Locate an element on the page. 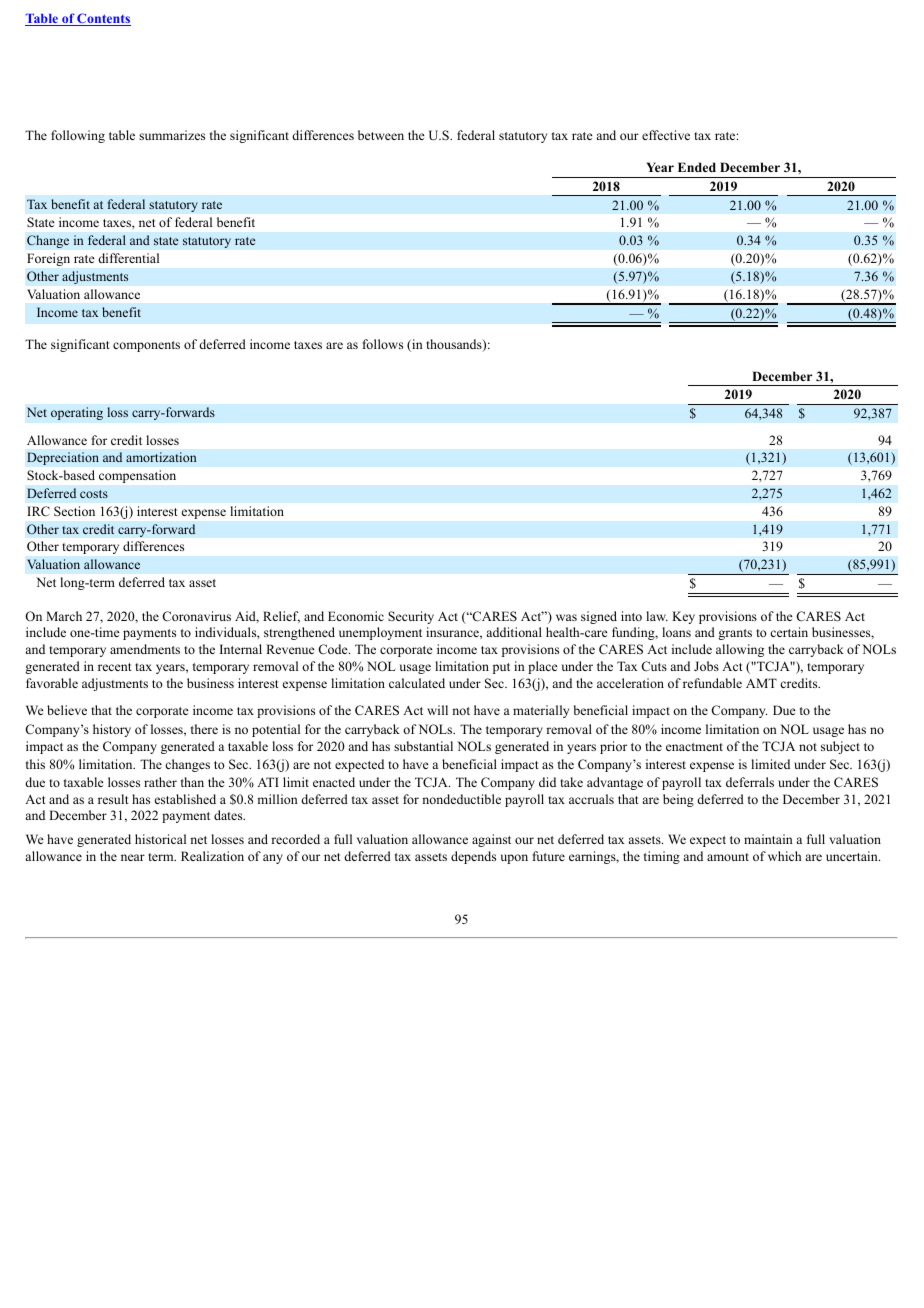  against is located at coordinates (491, 840).
